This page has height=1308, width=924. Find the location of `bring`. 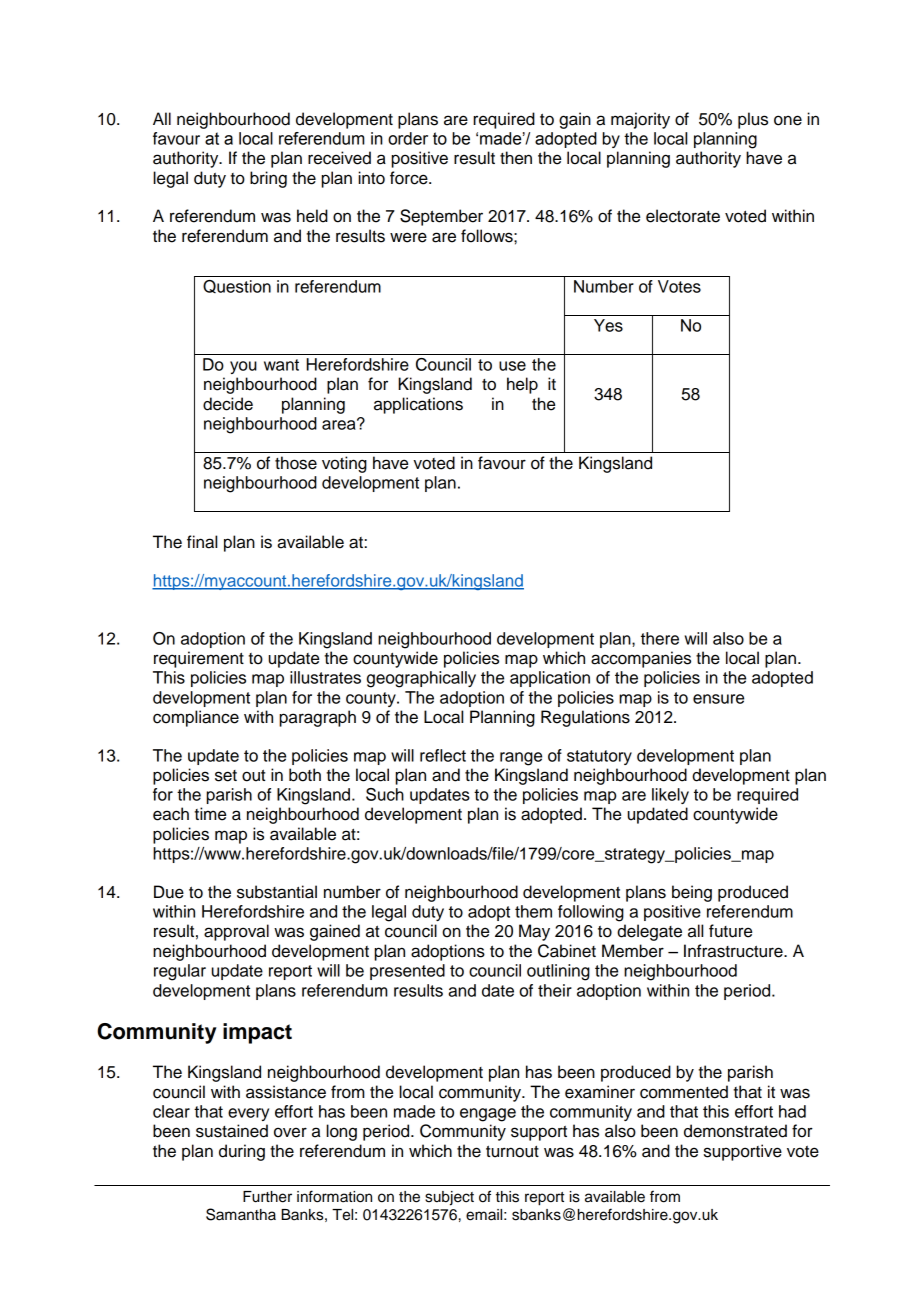

bring is located at coordinates (268, 179).
